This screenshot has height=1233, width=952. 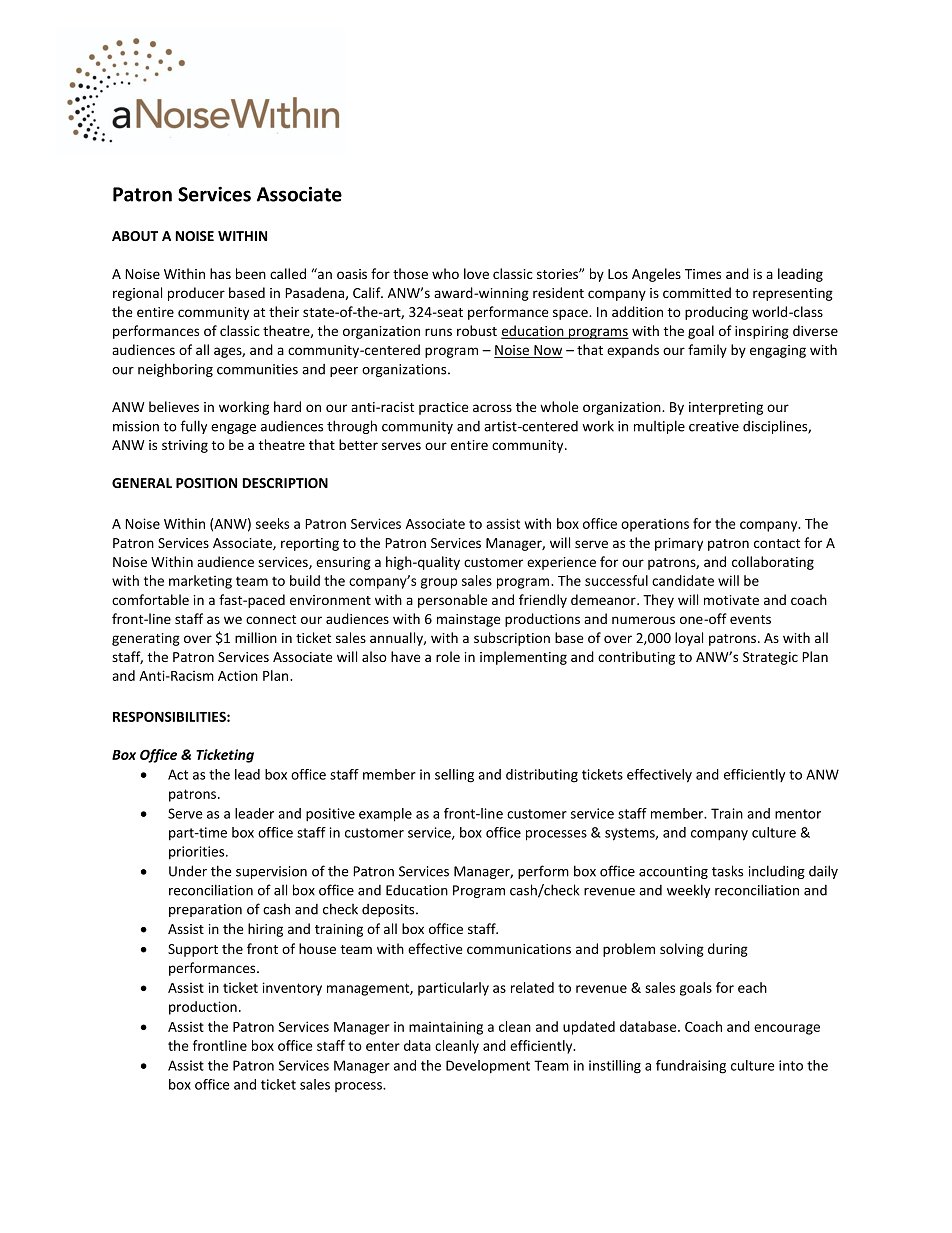 I want to click on across, so click(x=492, y=408).
